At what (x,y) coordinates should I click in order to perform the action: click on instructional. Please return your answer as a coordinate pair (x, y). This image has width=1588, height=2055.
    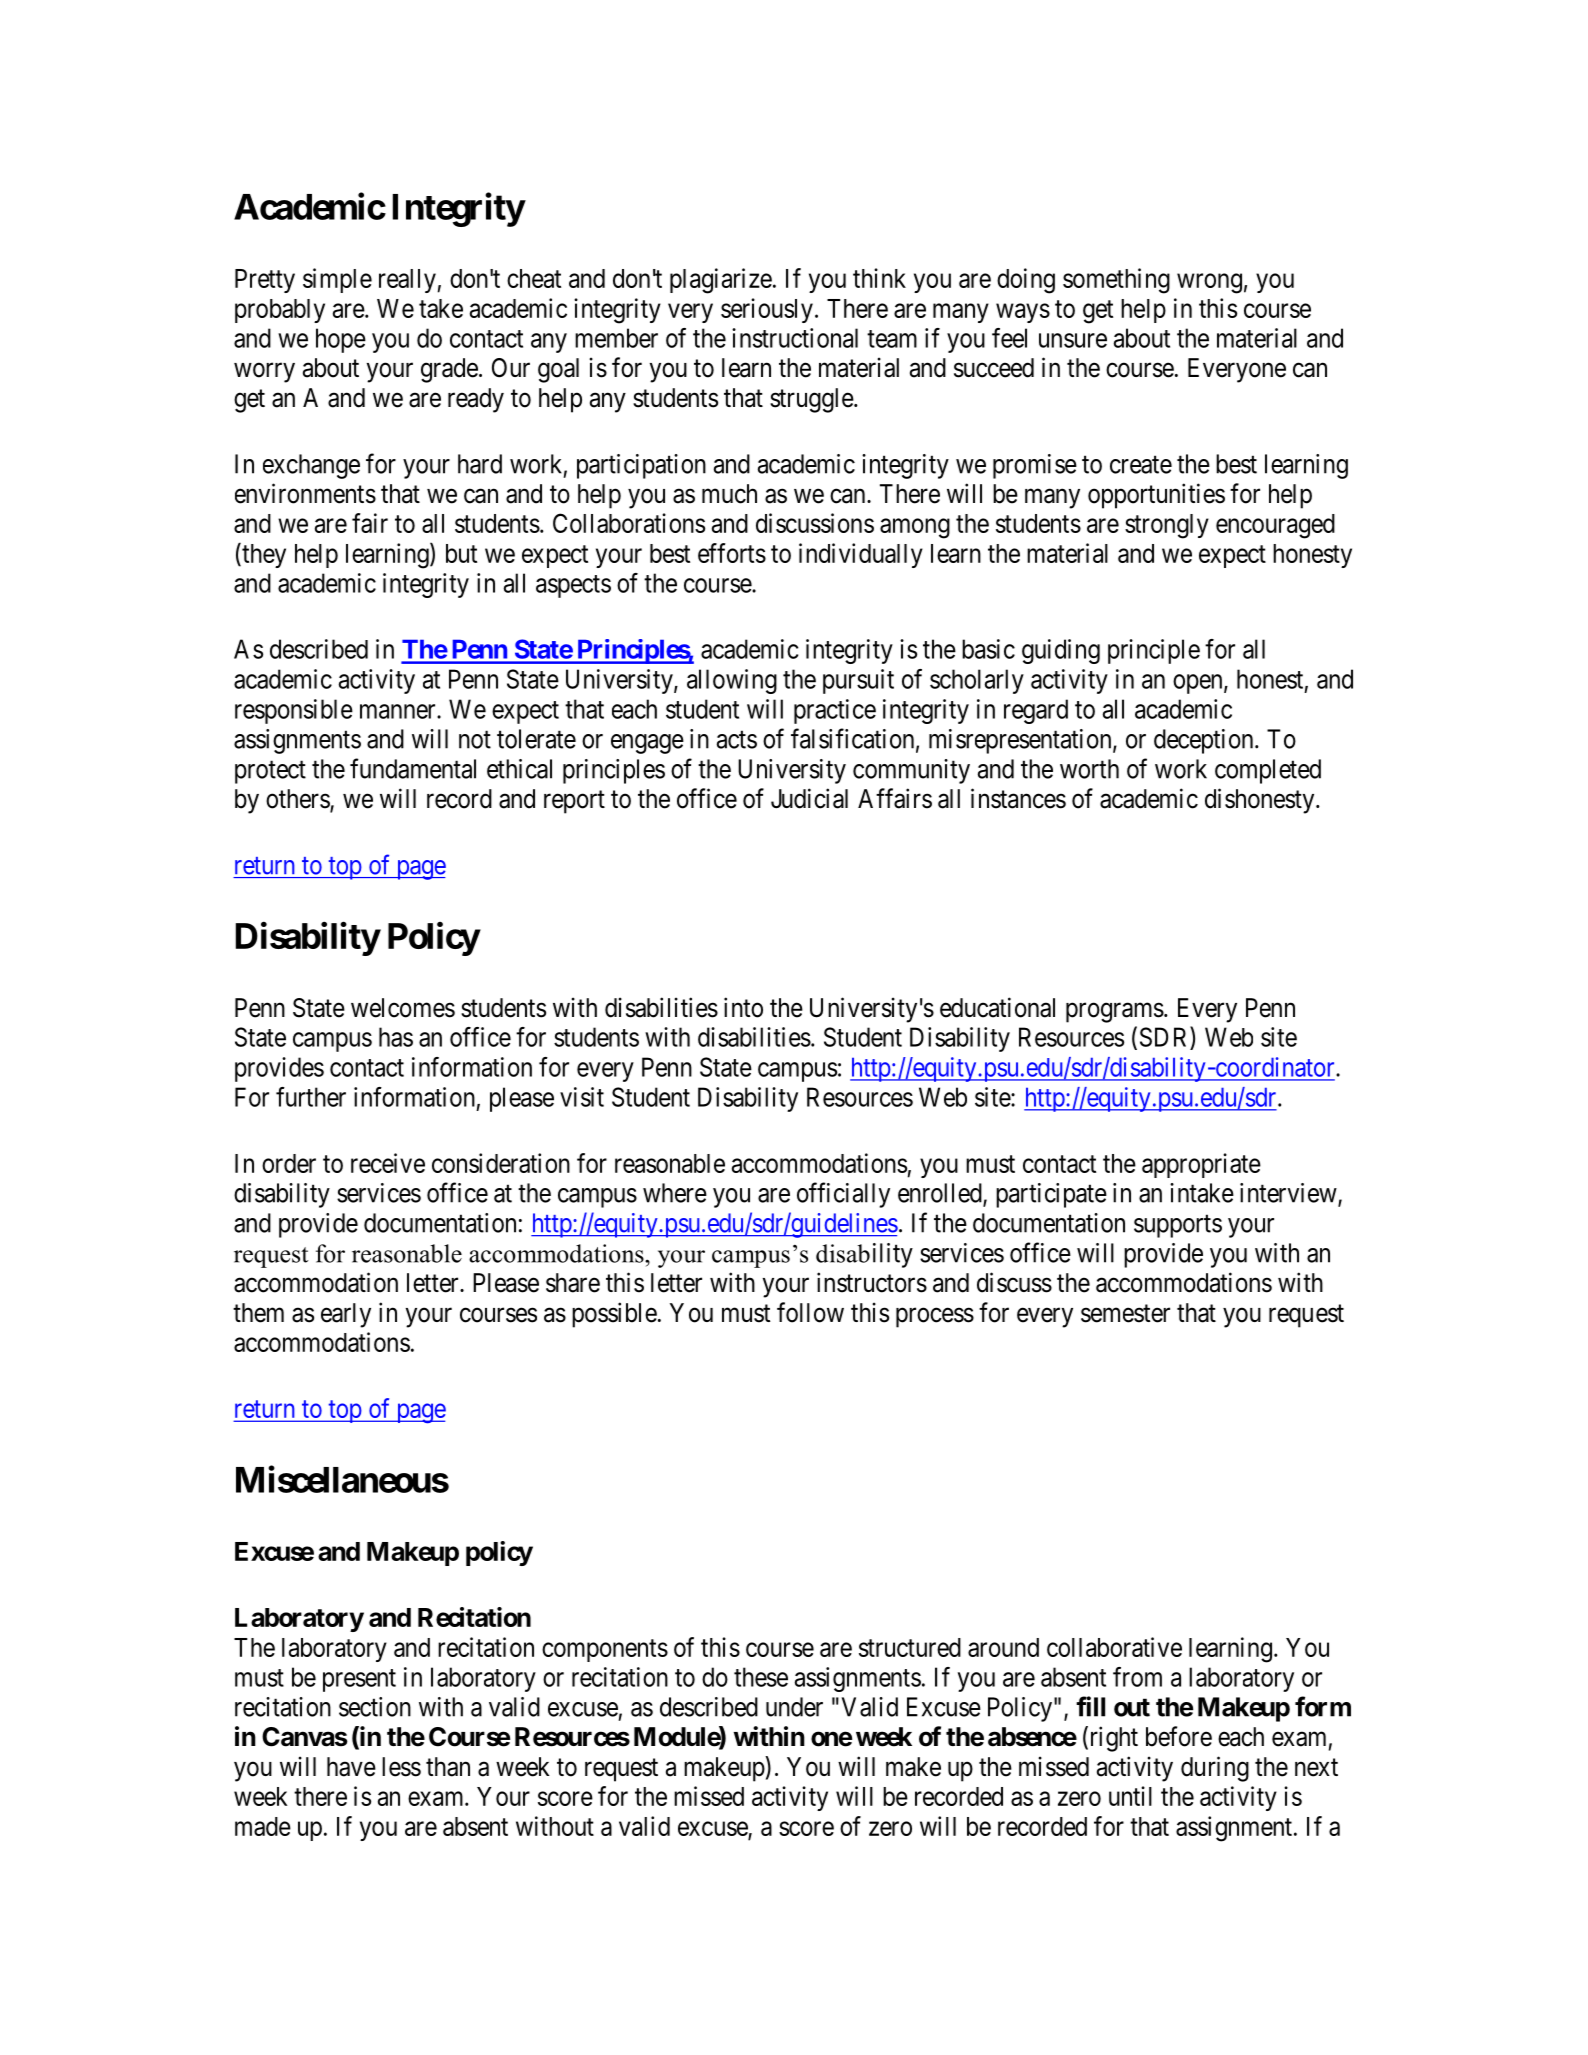
    Looking at the image, I should click on (795, 338).
